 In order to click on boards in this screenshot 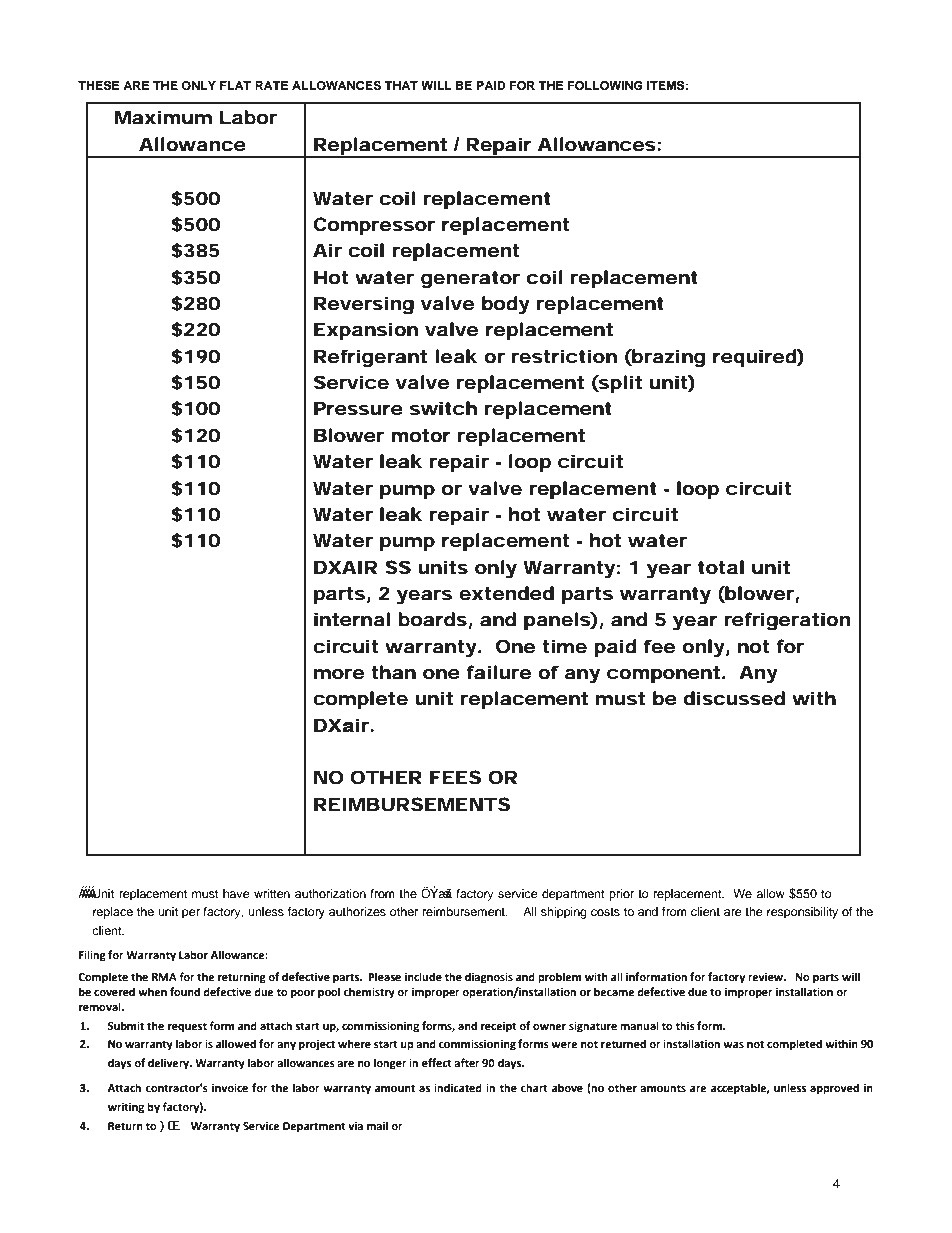, I will do `click(432, 619)`.
